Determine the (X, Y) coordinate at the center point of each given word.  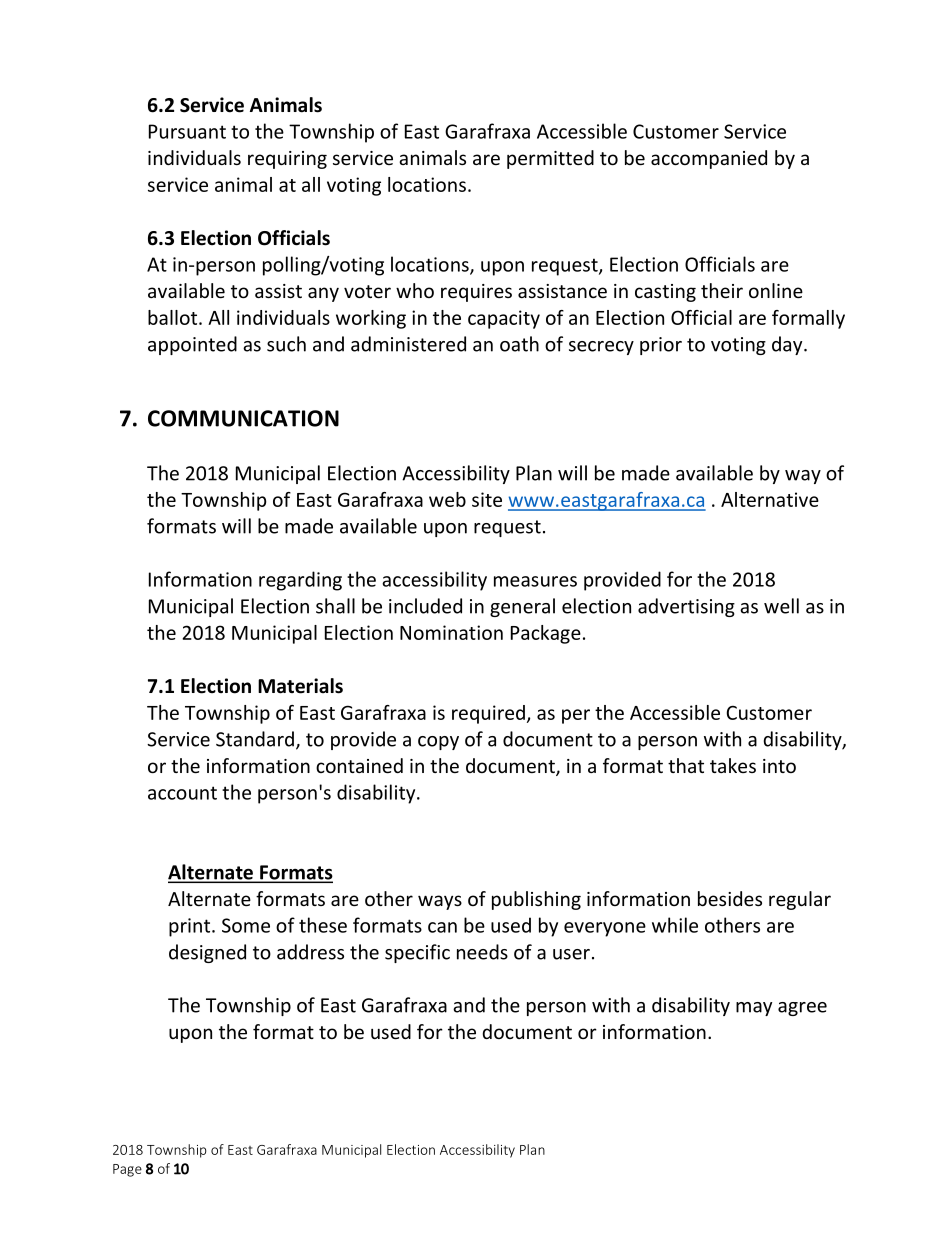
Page (127, 1170)
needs (482, 952)
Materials (300, 686)
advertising (686, 607)
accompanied (709, 159)
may (754, 1009)
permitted (550, 159)
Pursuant (187, 131)
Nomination (451, 632)
